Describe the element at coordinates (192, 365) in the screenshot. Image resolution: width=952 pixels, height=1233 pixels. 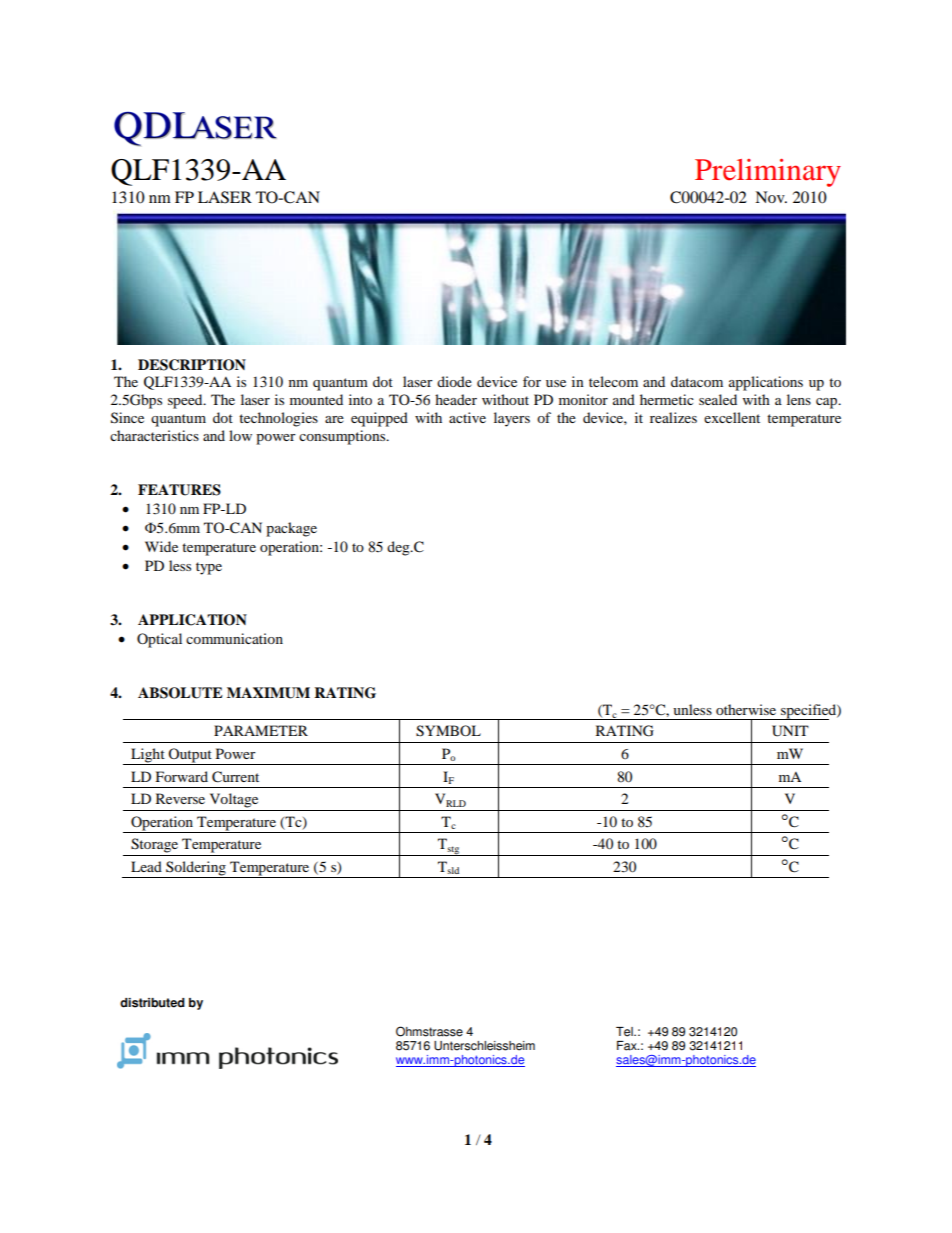
I see `DESCRIPTION` at that location.
